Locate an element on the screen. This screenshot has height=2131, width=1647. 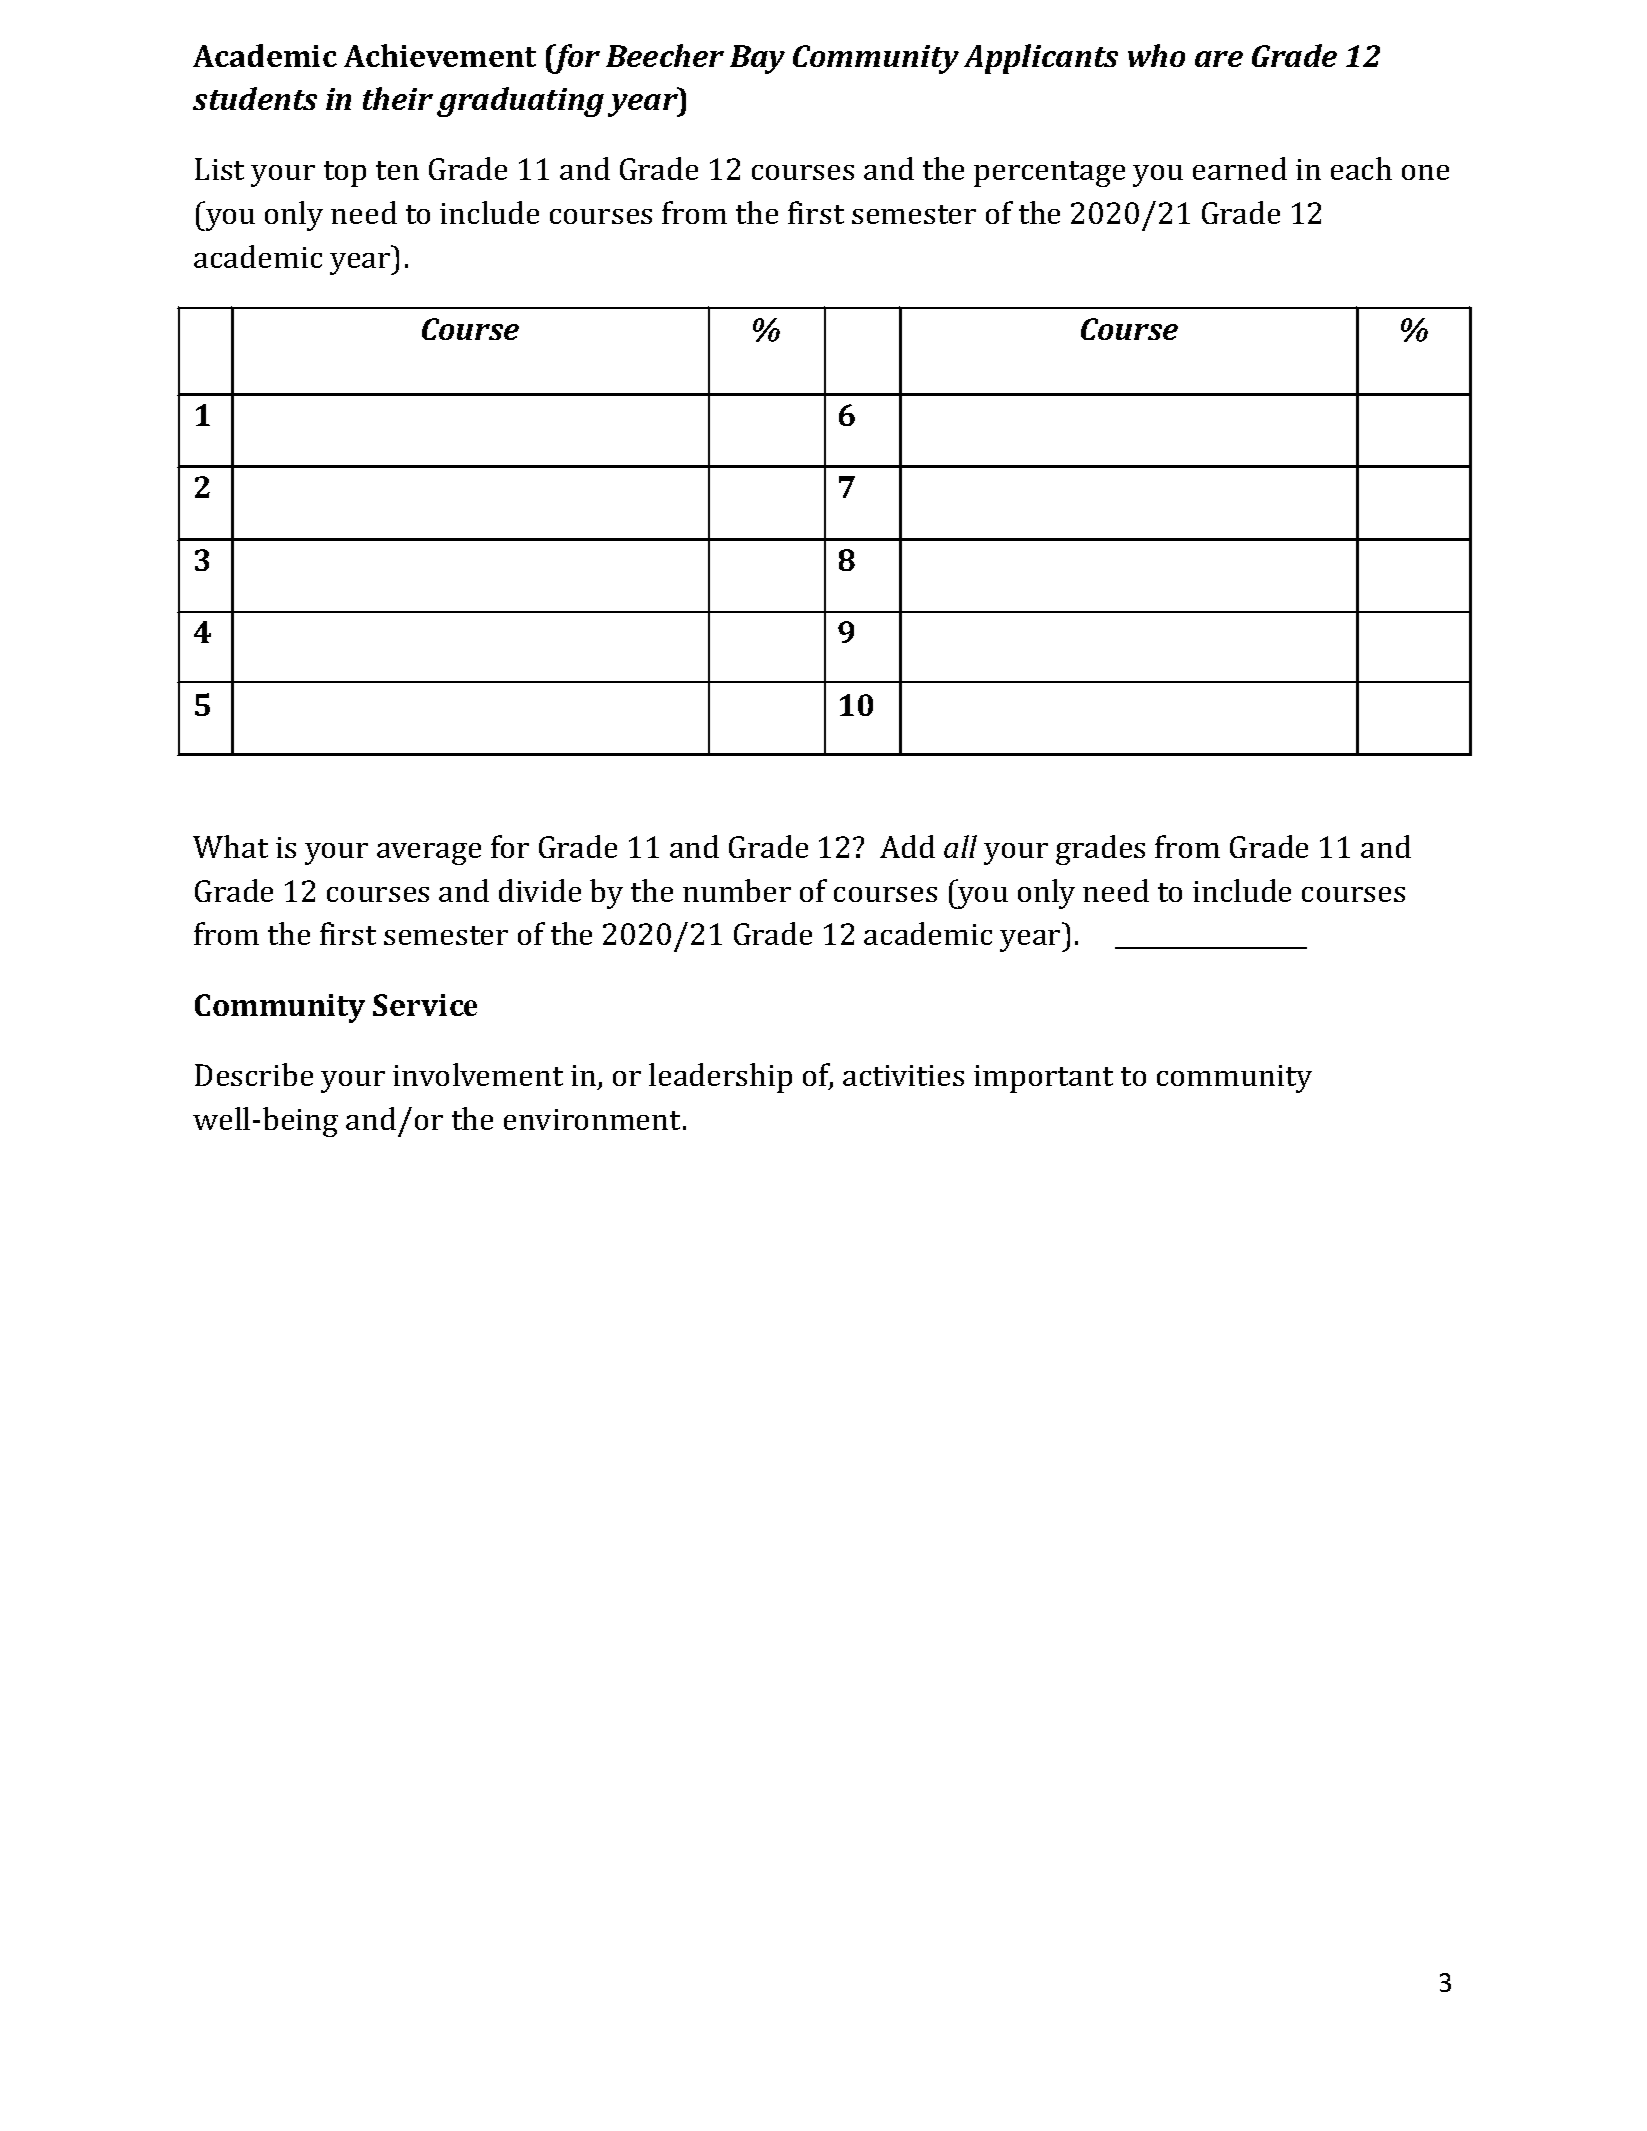
are is located at coordinates (1219, 59).
